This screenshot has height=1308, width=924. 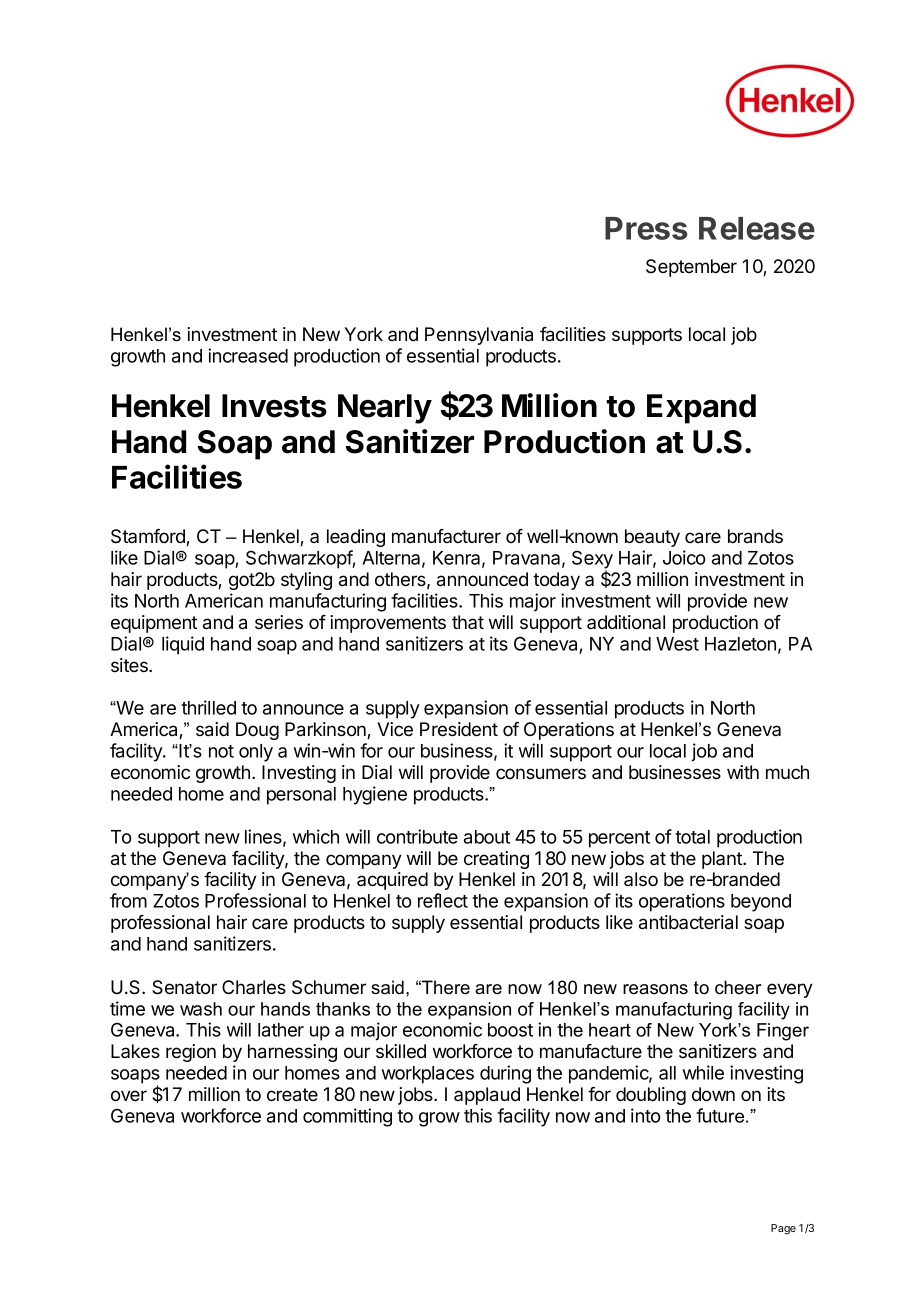 What do you see at coordinates (783, 1229) in the screenshot?
I see `Page` at bounding box center [783, 1229].
